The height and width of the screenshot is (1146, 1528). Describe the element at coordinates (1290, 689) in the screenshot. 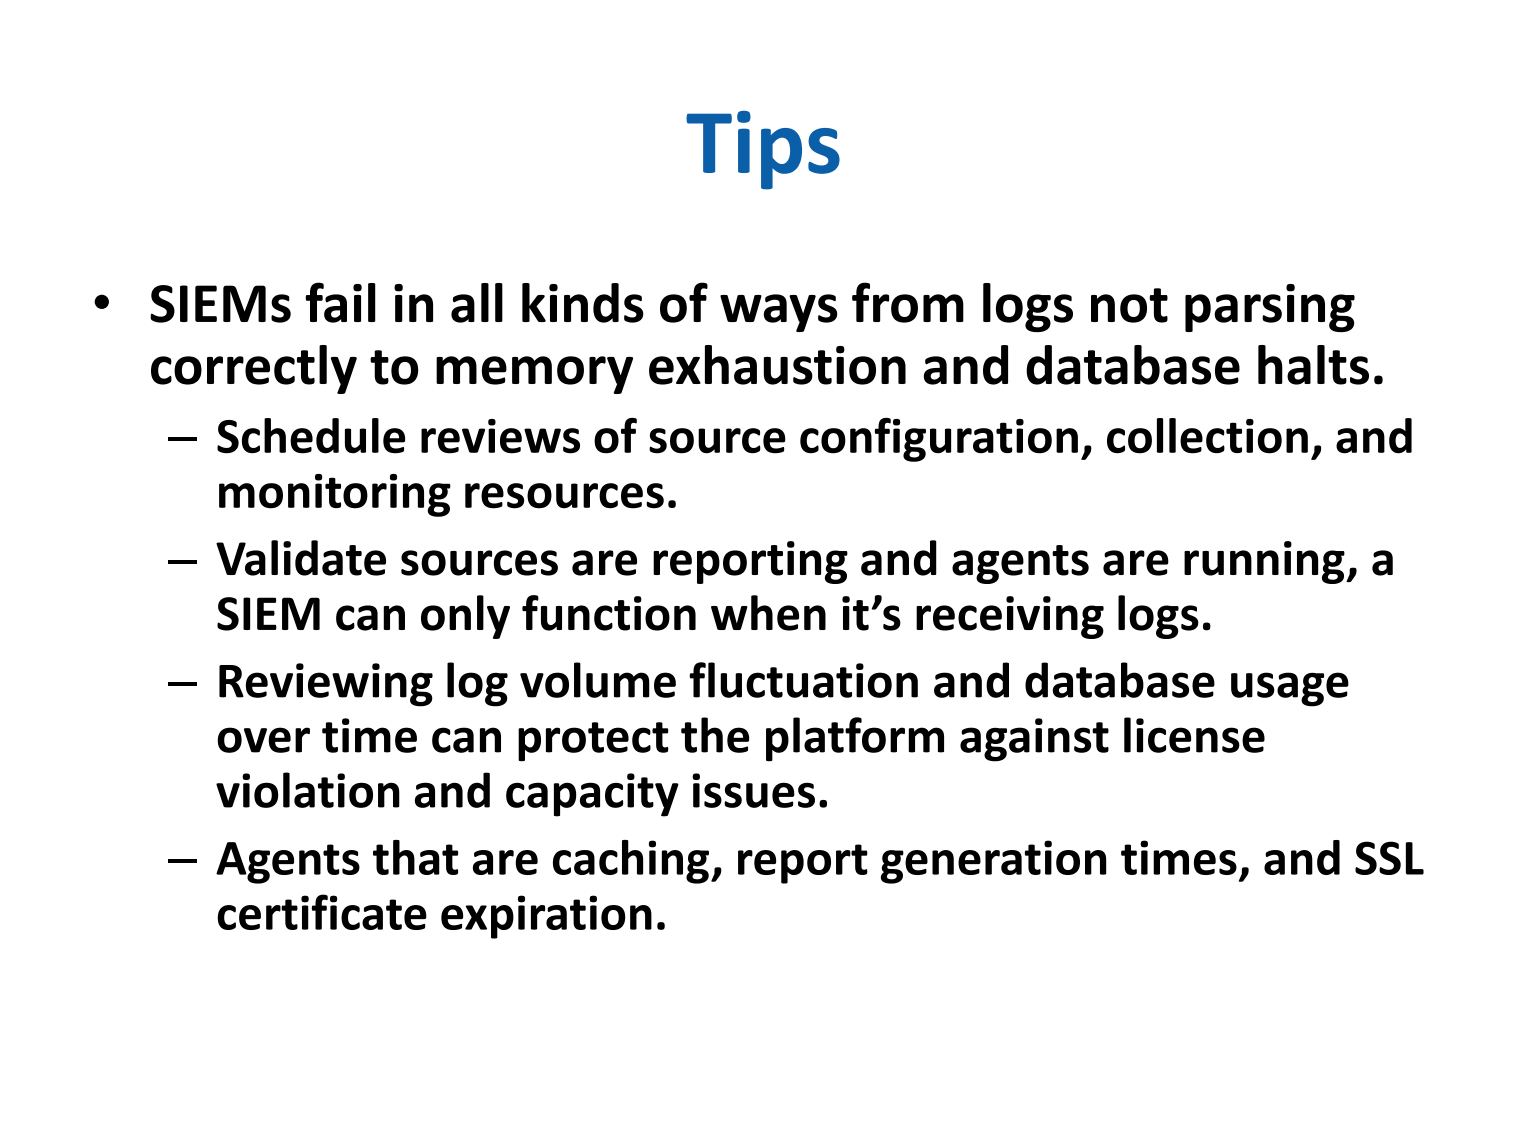

I see `usage` at that location.
